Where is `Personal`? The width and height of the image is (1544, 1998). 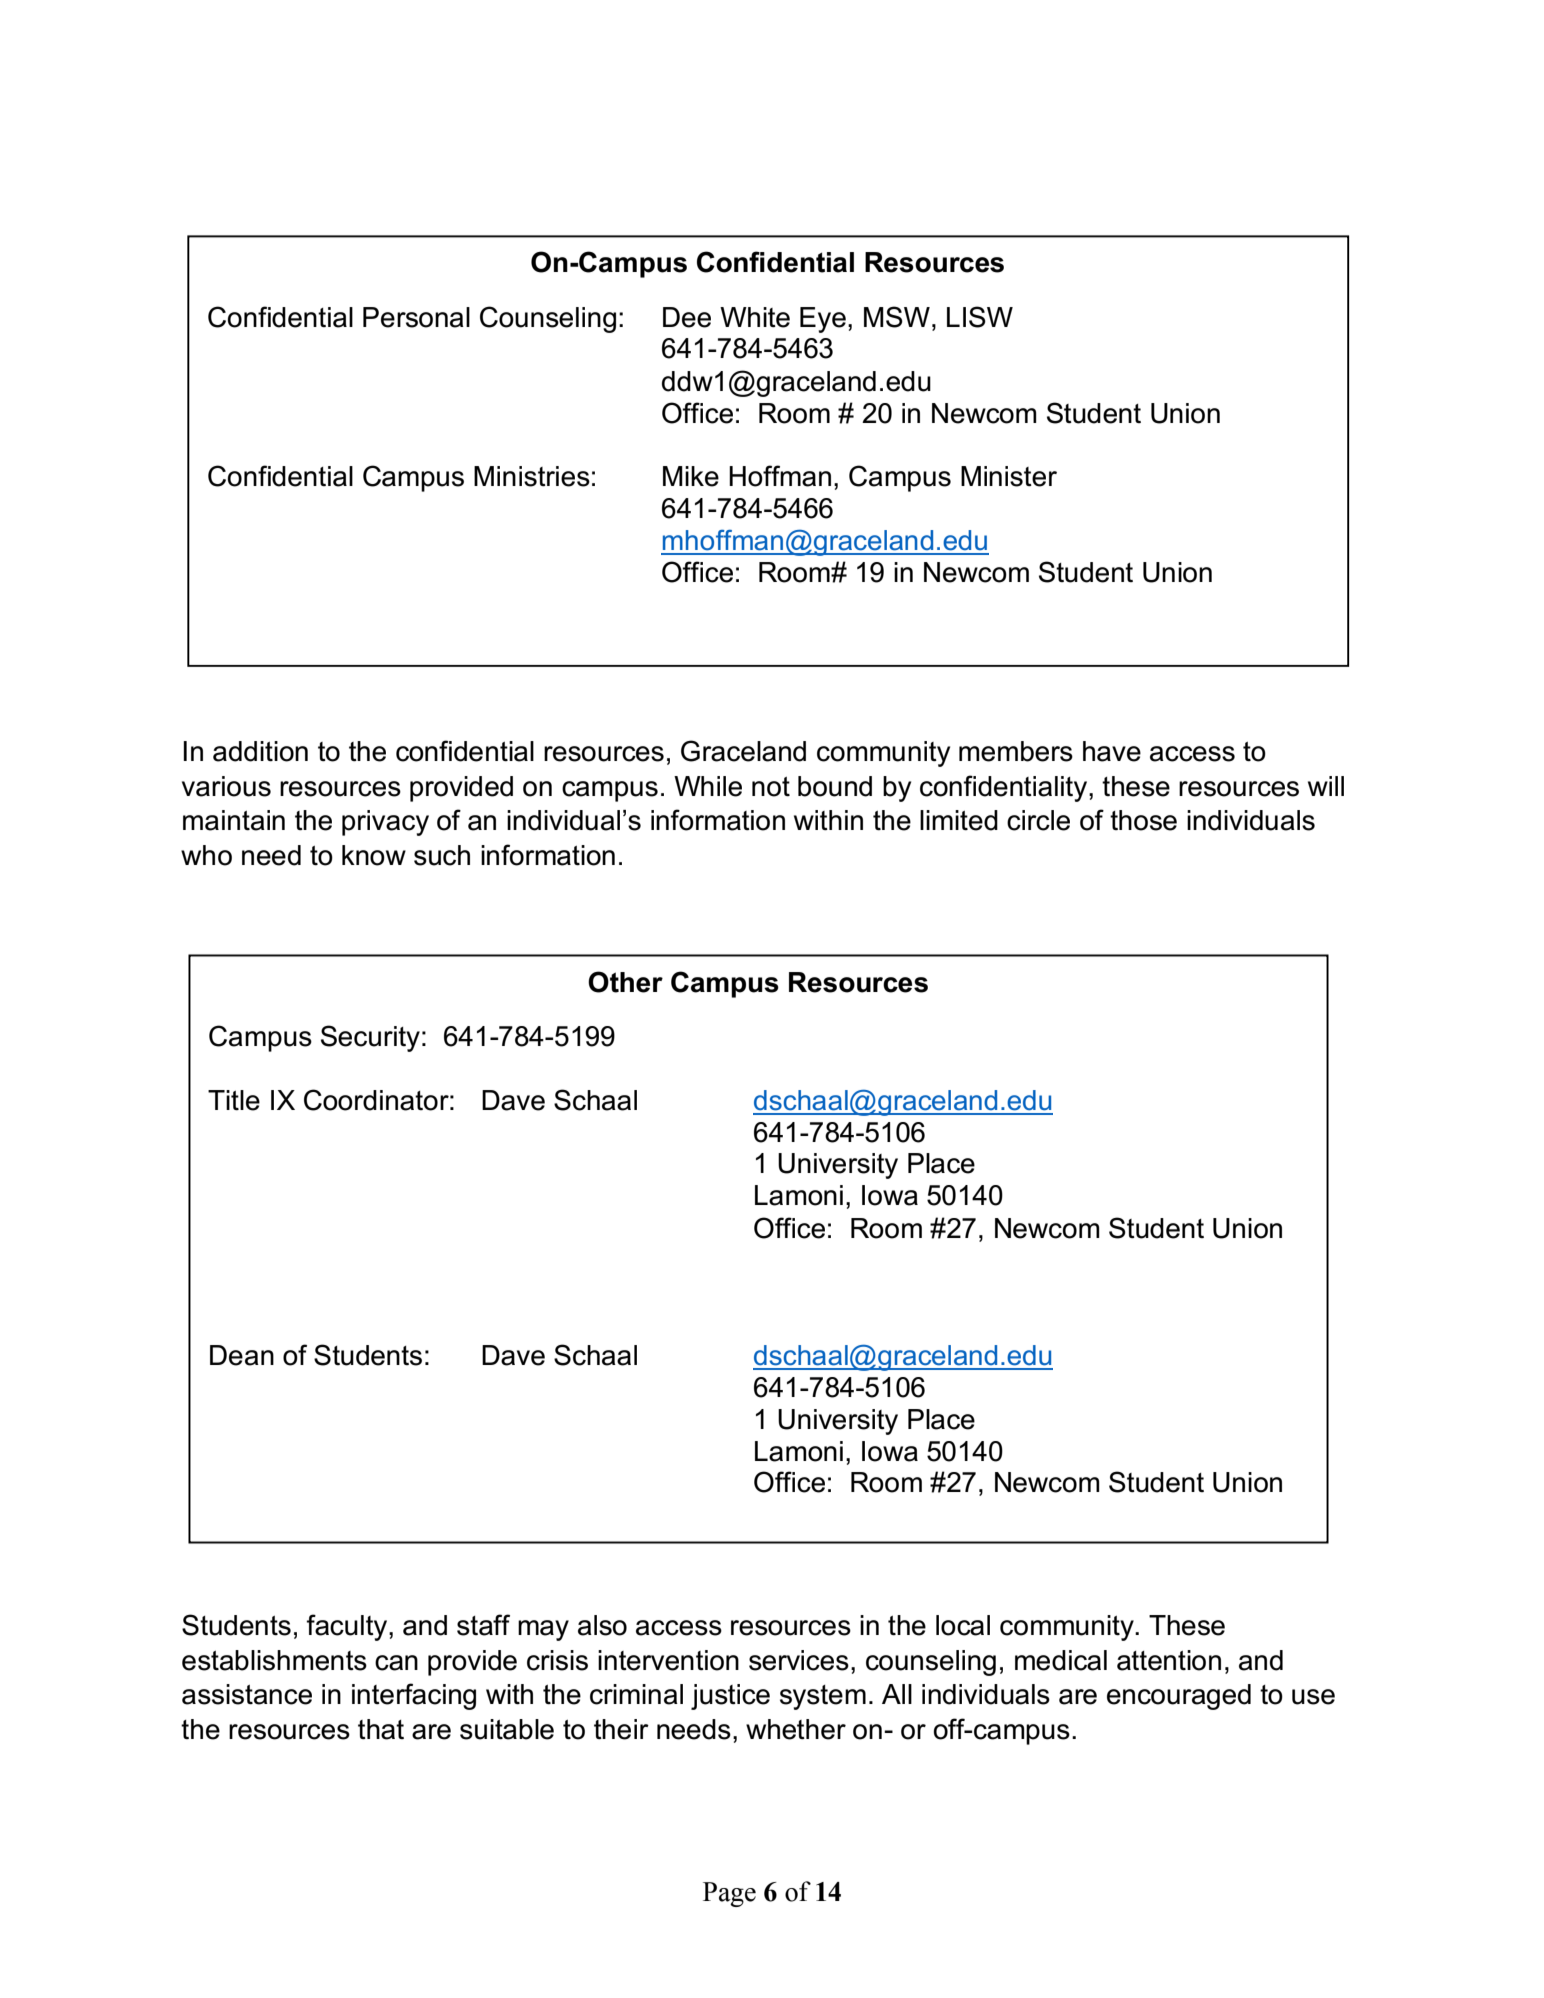
Personal is located at coordinates (416, 317).
